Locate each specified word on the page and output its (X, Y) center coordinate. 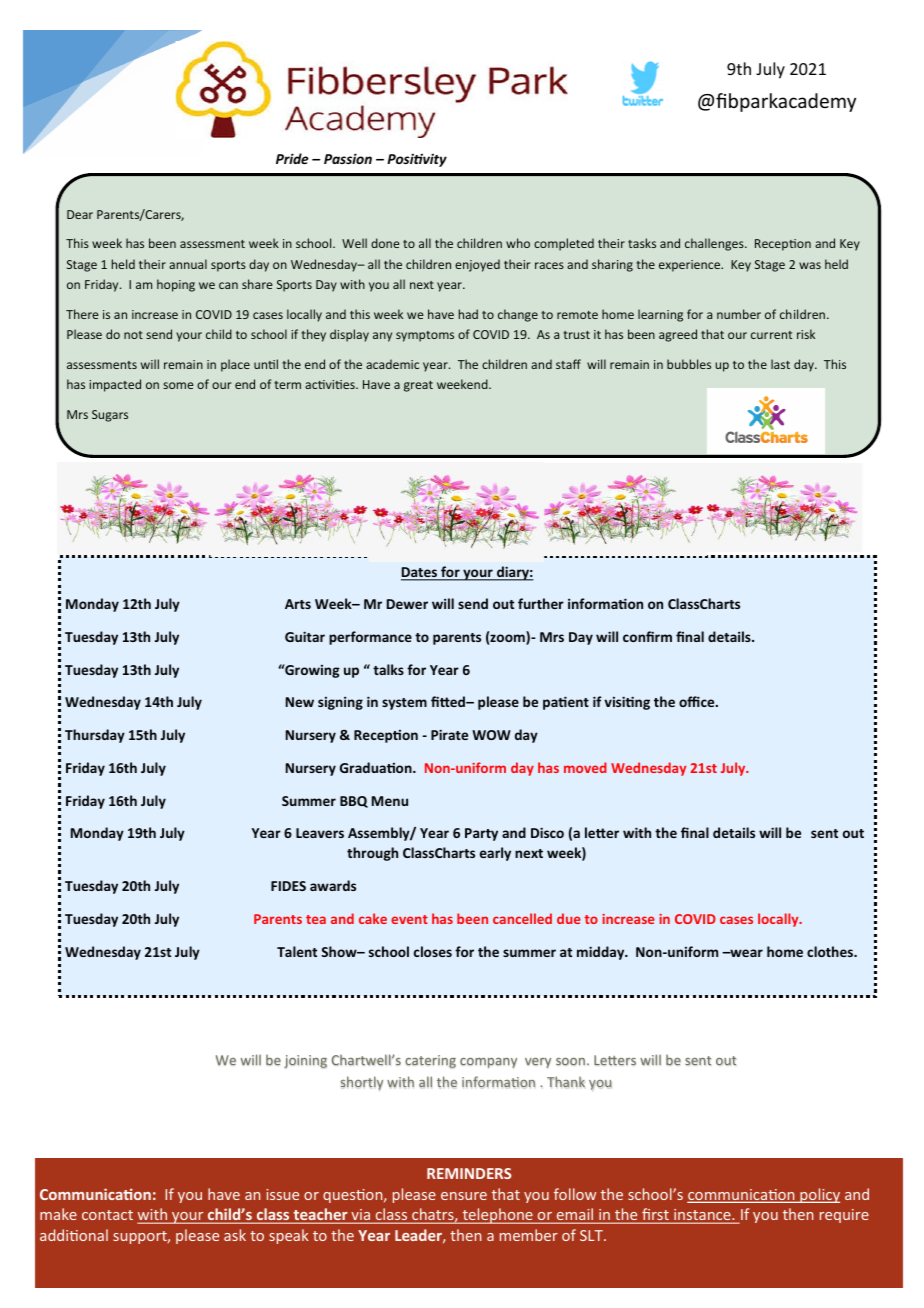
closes (433, 951)
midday (602, 953)
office (698, 701)
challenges (715, 244)
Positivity (417, 160)
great (418, 386)
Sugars (110, 416)
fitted (449, 701)
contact (107, 1215)
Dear (80, 214)
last (780, 364)
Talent (297, 951)
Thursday (95, 736)
